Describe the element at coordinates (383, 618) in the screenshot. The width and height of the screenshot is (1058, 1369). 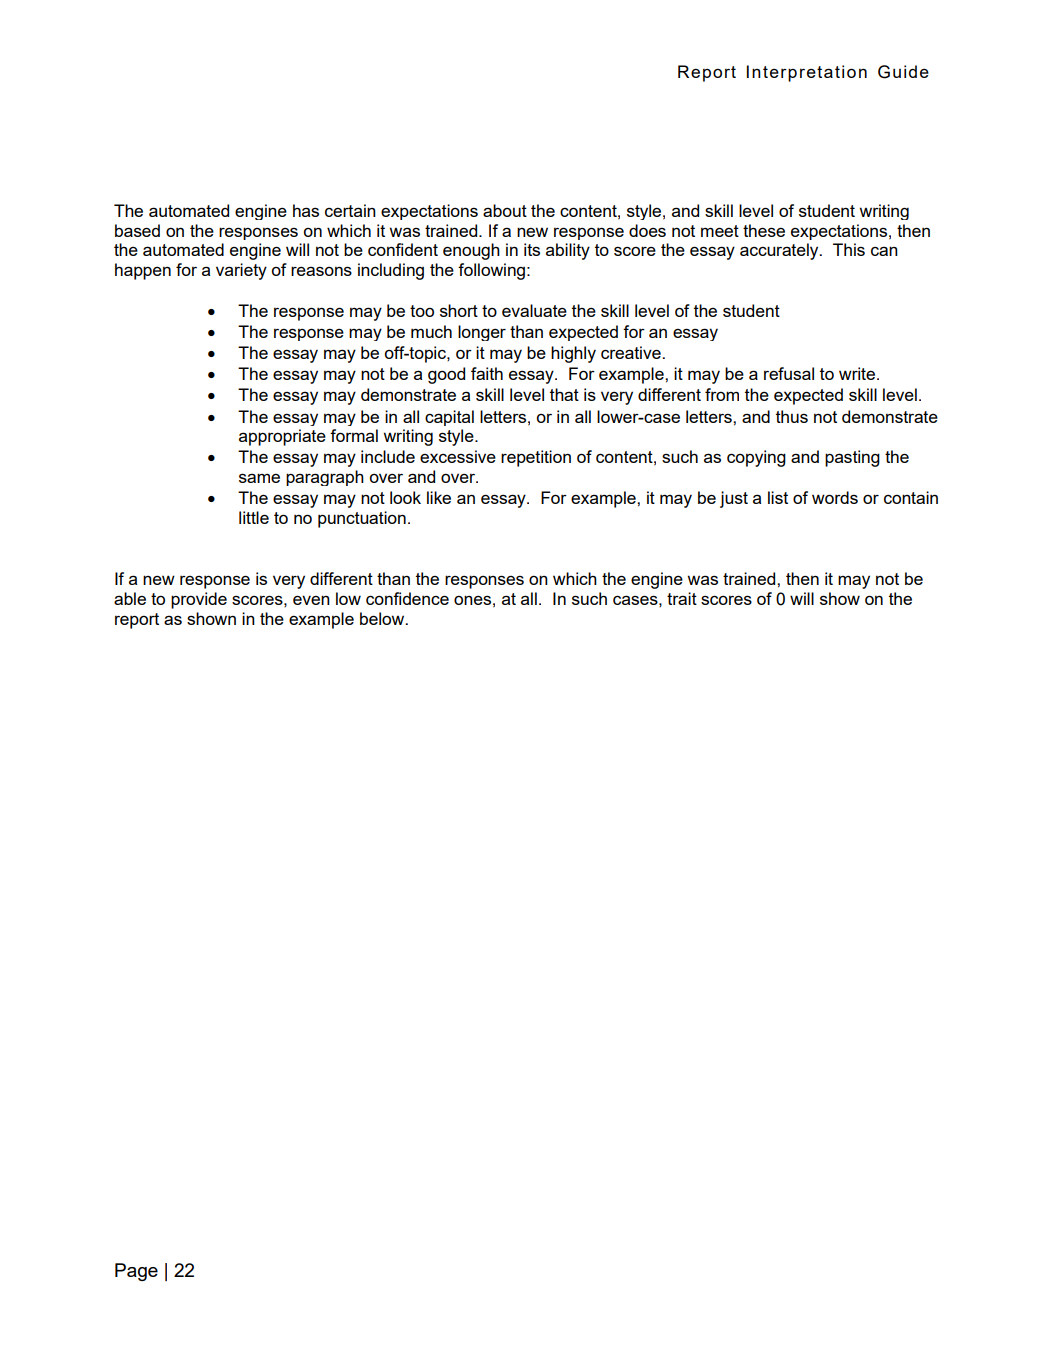
I see `below` at that location.
